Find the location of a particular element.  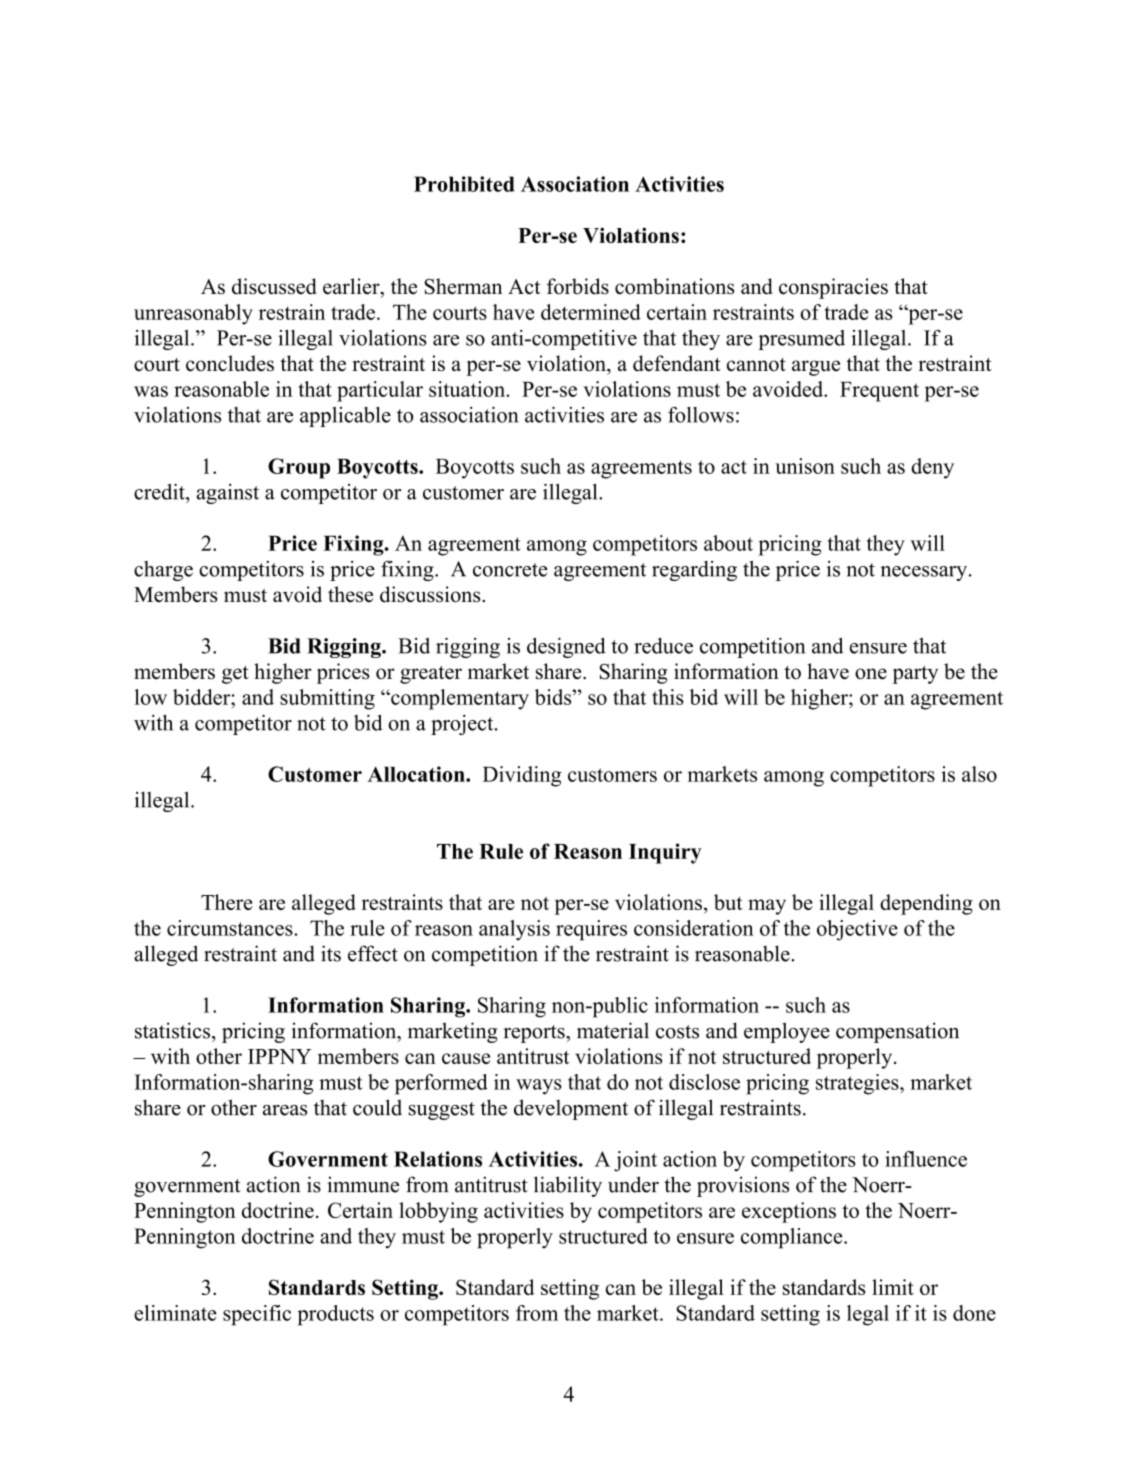

reports is located at coordinates (535, 1034).
